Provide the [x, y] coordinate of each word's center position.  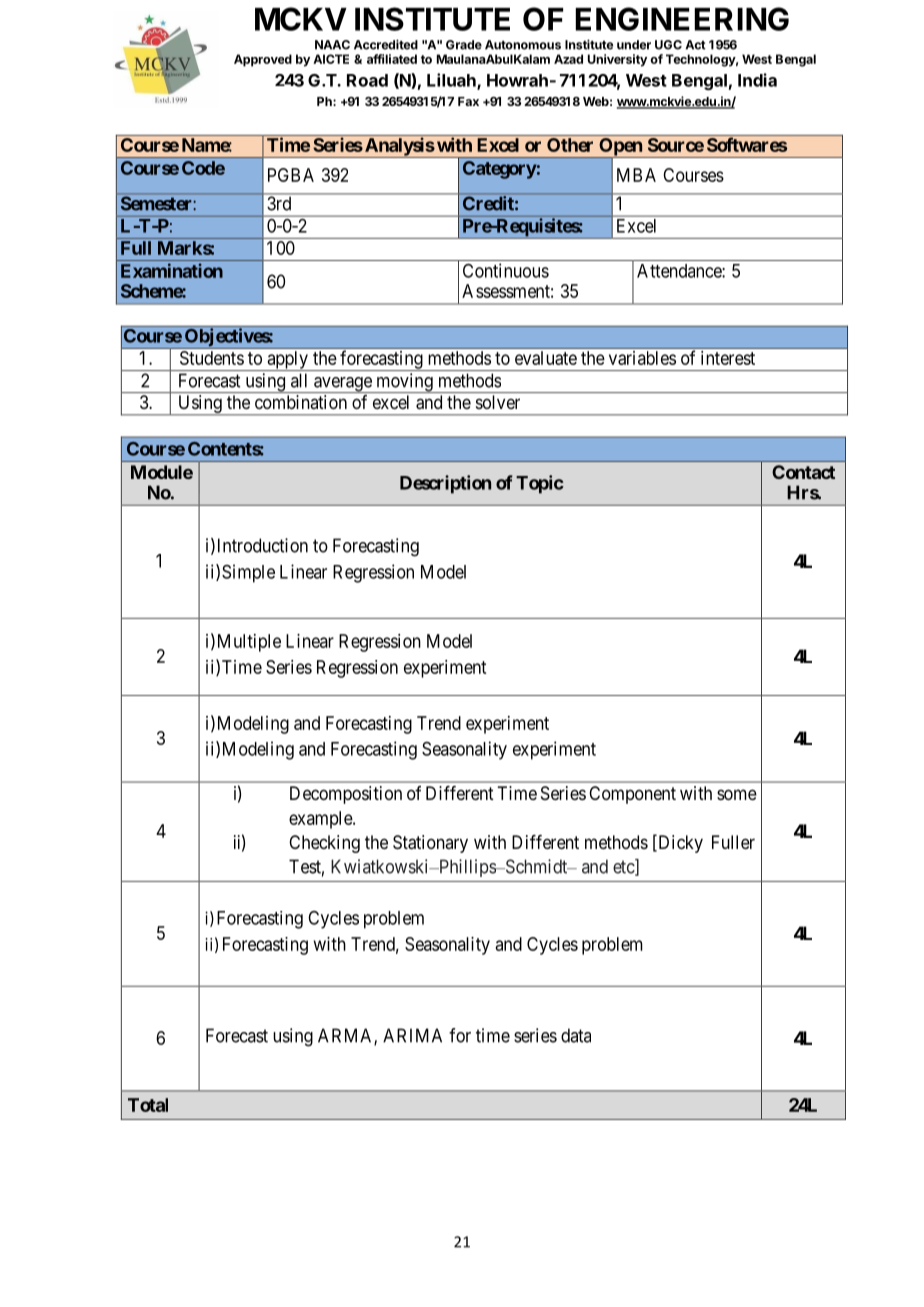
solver [498, 402]
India [757, 80]
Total [148, 1105]
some [737, 794]
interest [728, 358]
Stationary [430, 844]
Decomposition [346, 795]
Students [212, 358]
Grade [464, 45]
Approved [263, 60]
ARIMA [412, 1035]
